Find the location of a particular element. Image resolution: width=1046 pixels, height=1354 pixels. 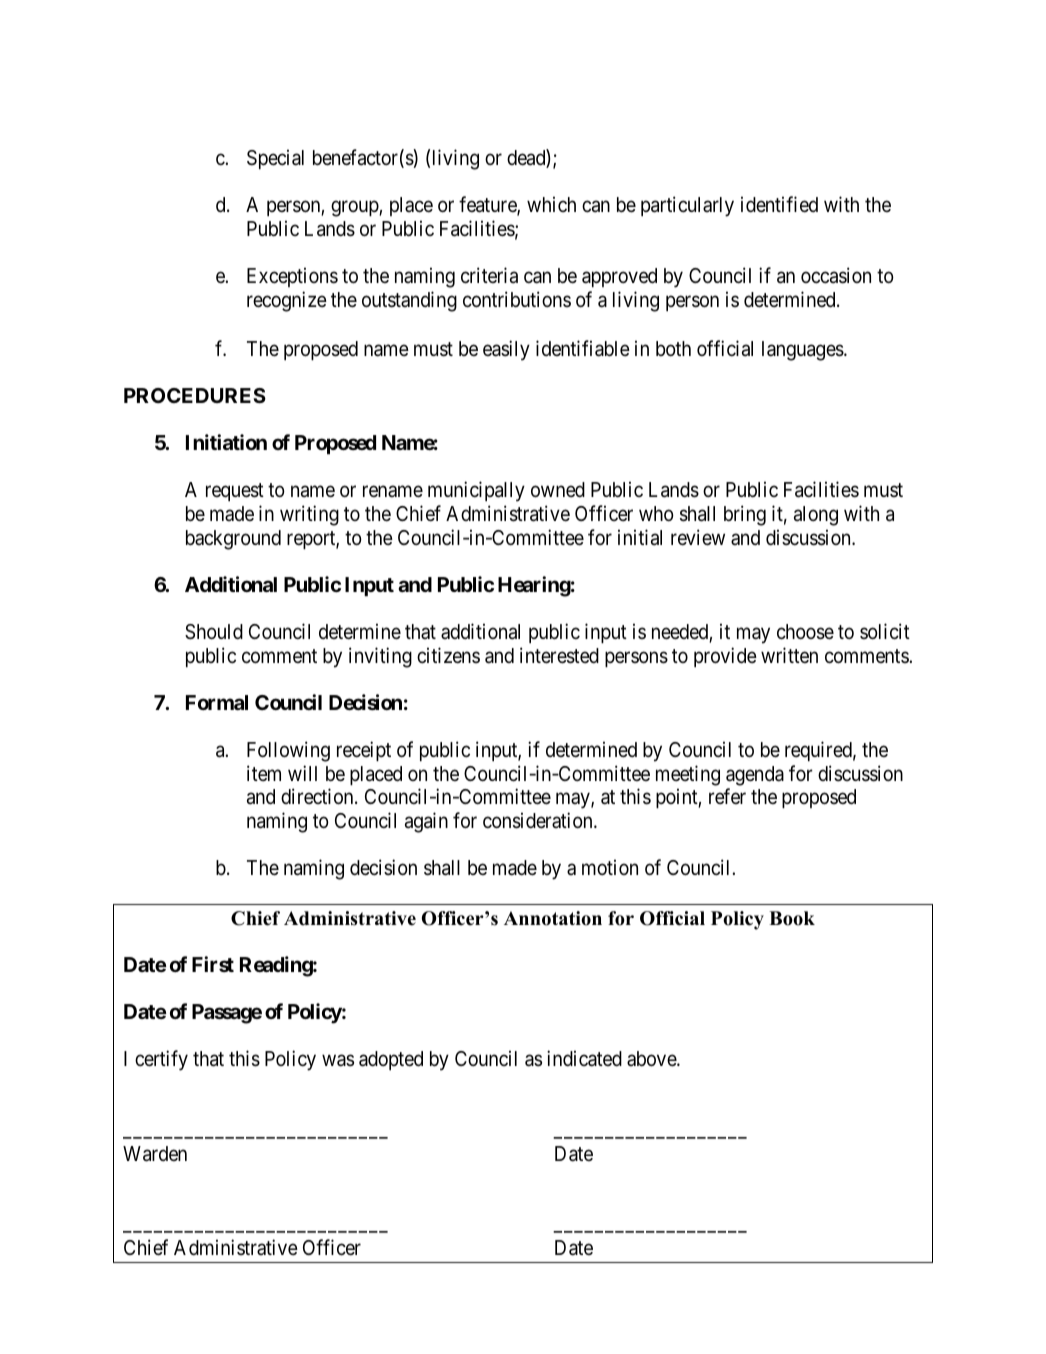

Initiation is located at coordinates (226, 442).
